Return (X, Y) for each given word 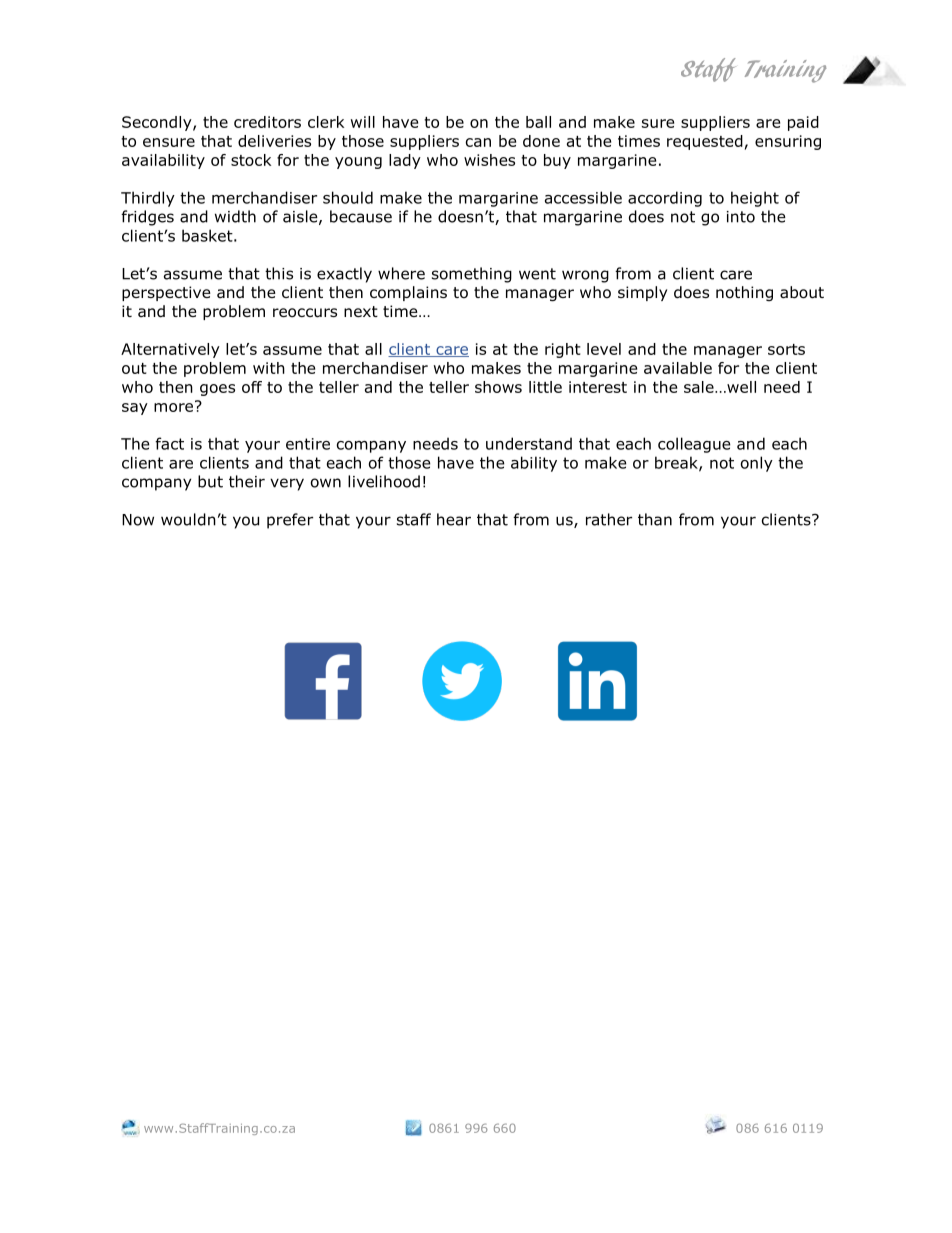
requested (705, 142)
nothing (744, 293)
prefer (290, 521)
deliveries (274, 141)
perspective (166, 293)
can (478, 142)
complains (408, 293)
